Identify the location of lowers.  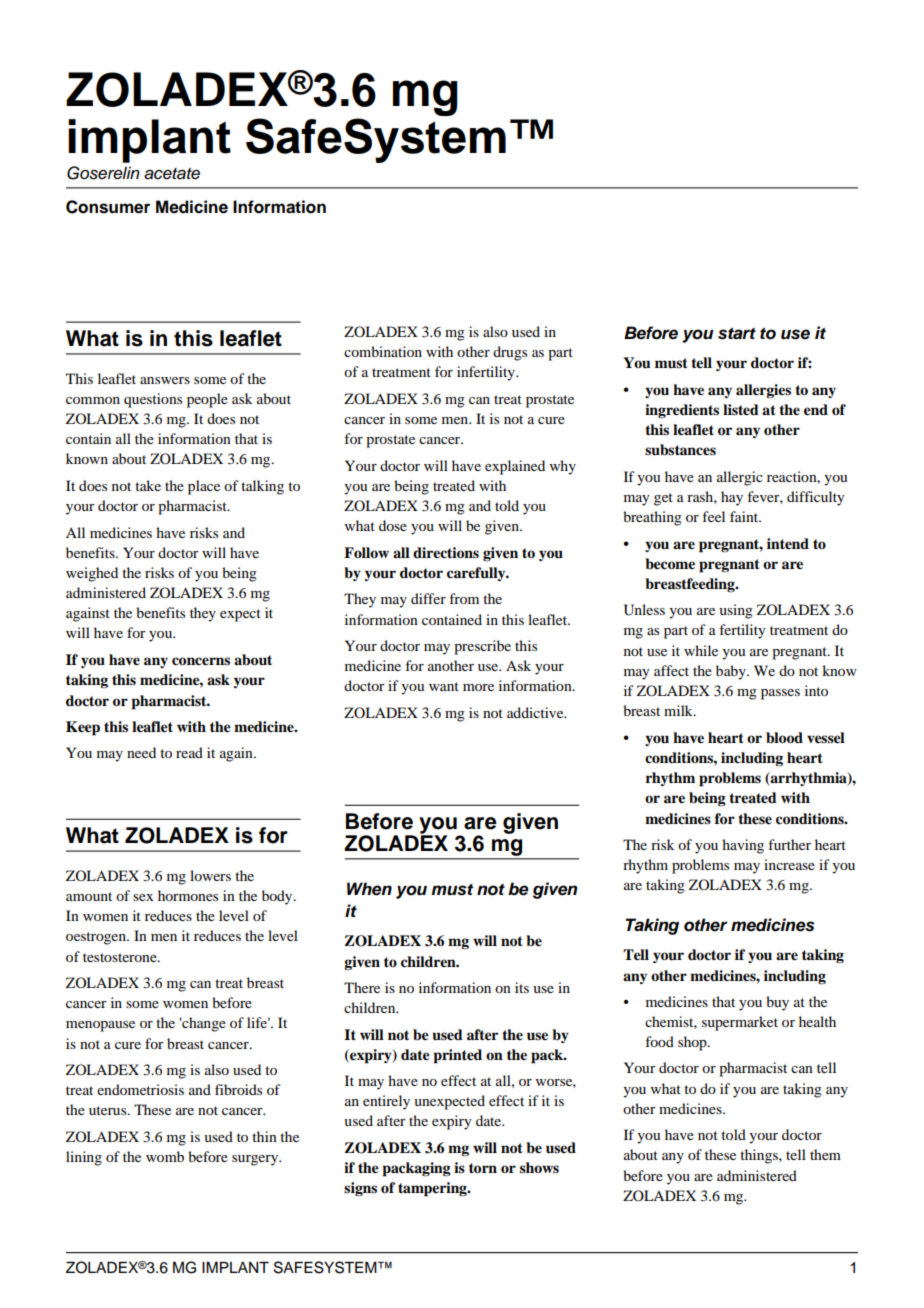
(210, 875).
